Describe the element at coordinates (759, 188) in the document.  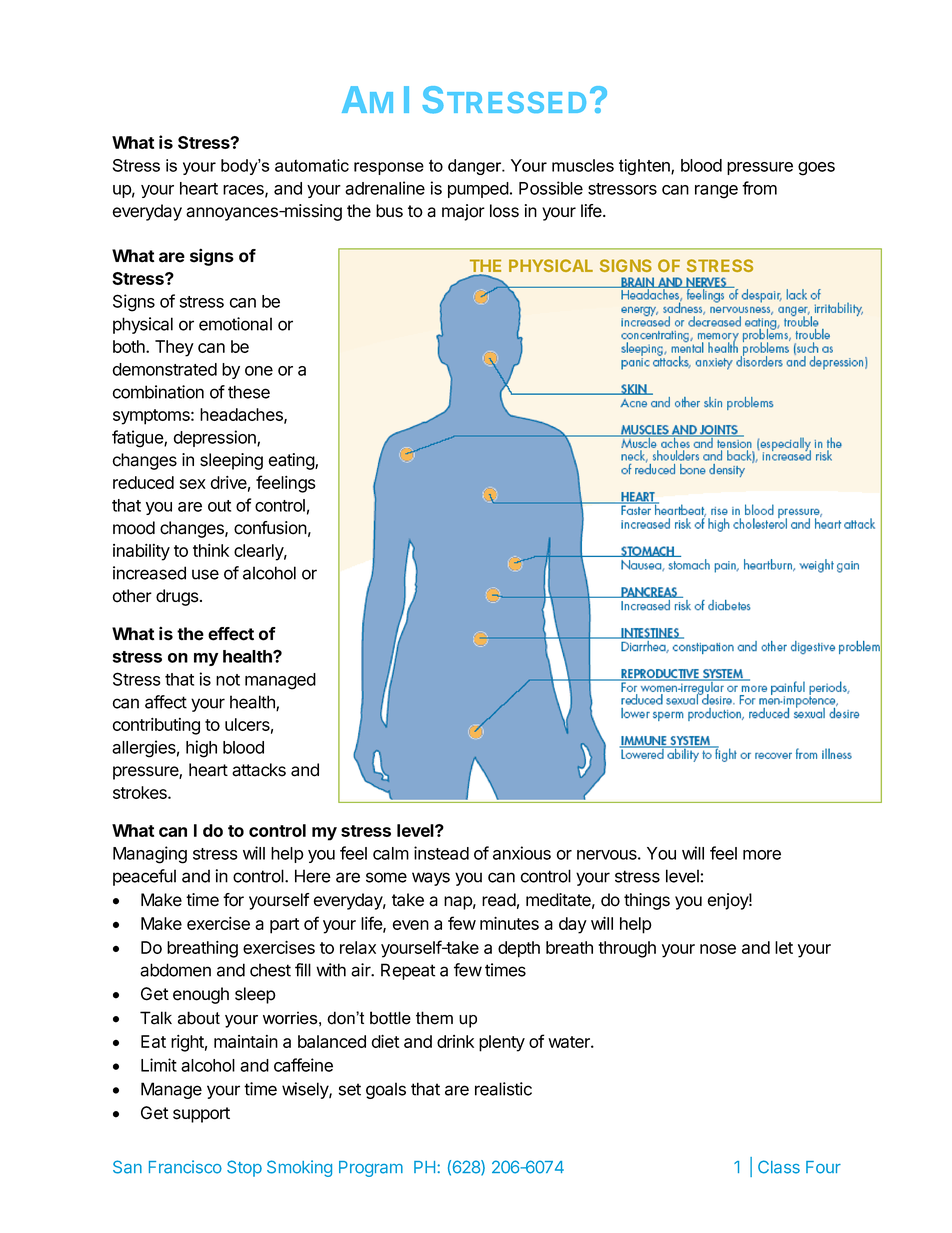
I see `from` at that location.
